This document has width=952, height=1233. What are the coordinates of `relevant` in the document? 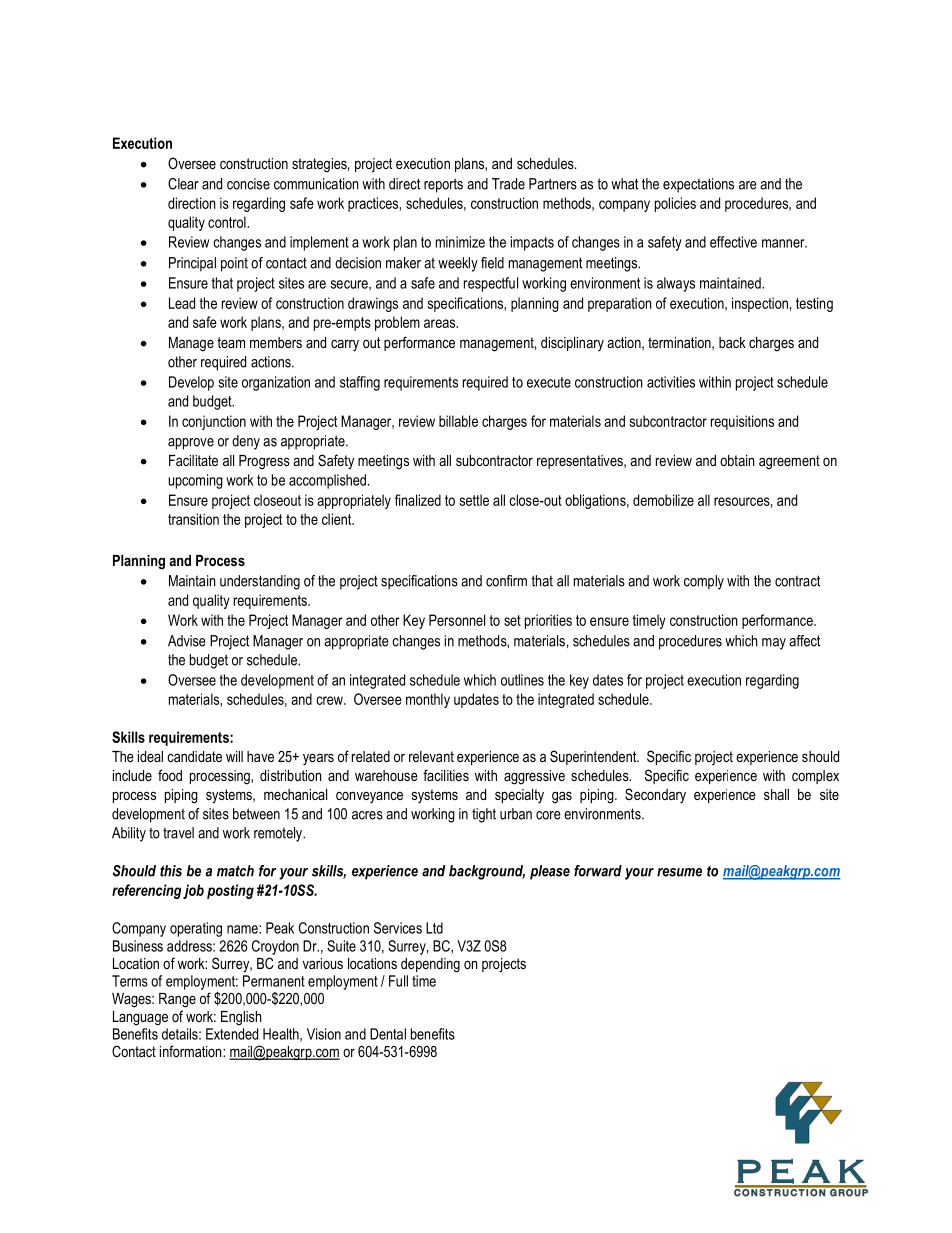 It's located at (431, 756).
